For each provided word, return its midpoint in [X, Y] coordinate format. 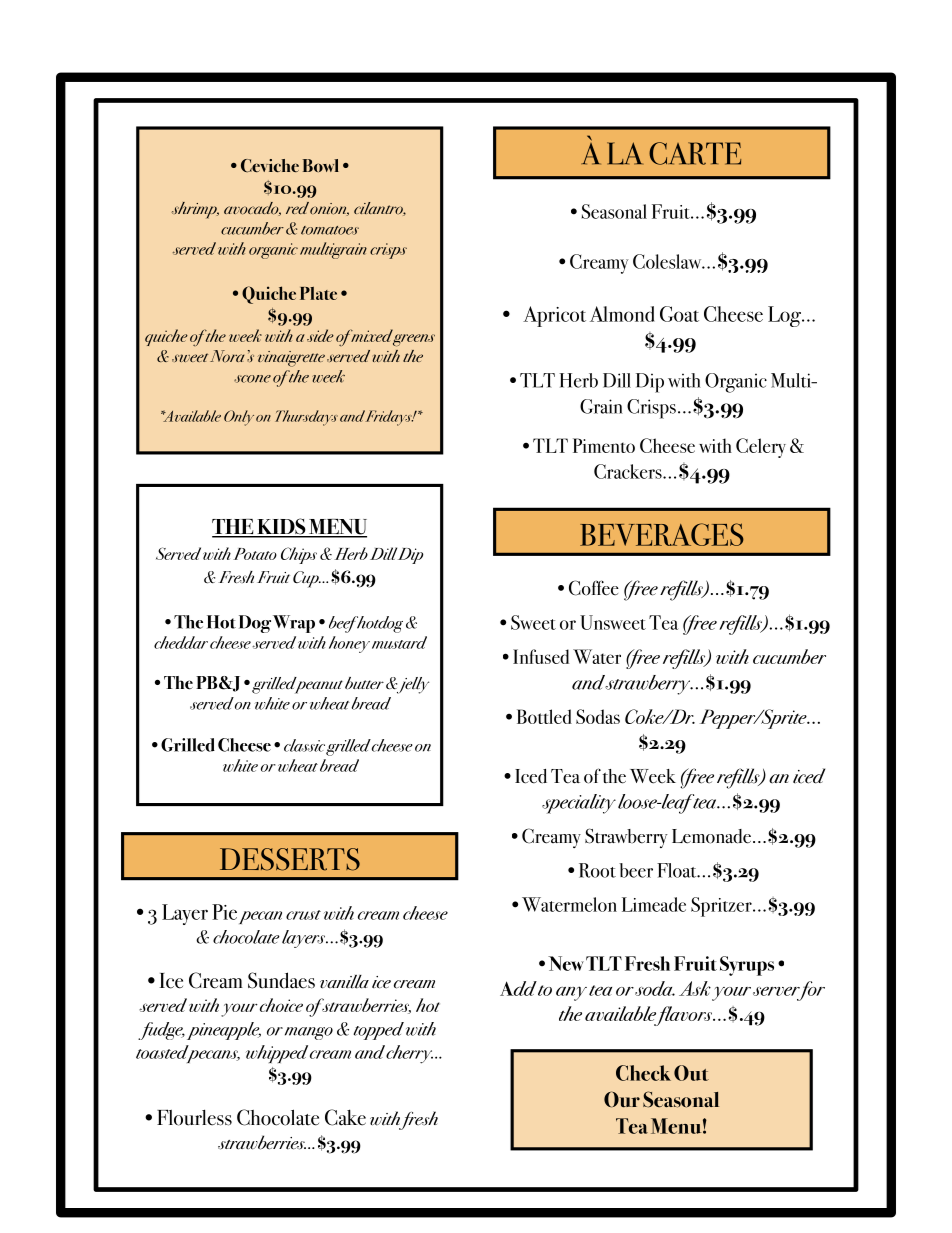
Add [518, 988]
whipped [277, 1054]
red [297, 208]
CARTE [695, 153]
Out [691, 1073]
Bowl [321, 165]
